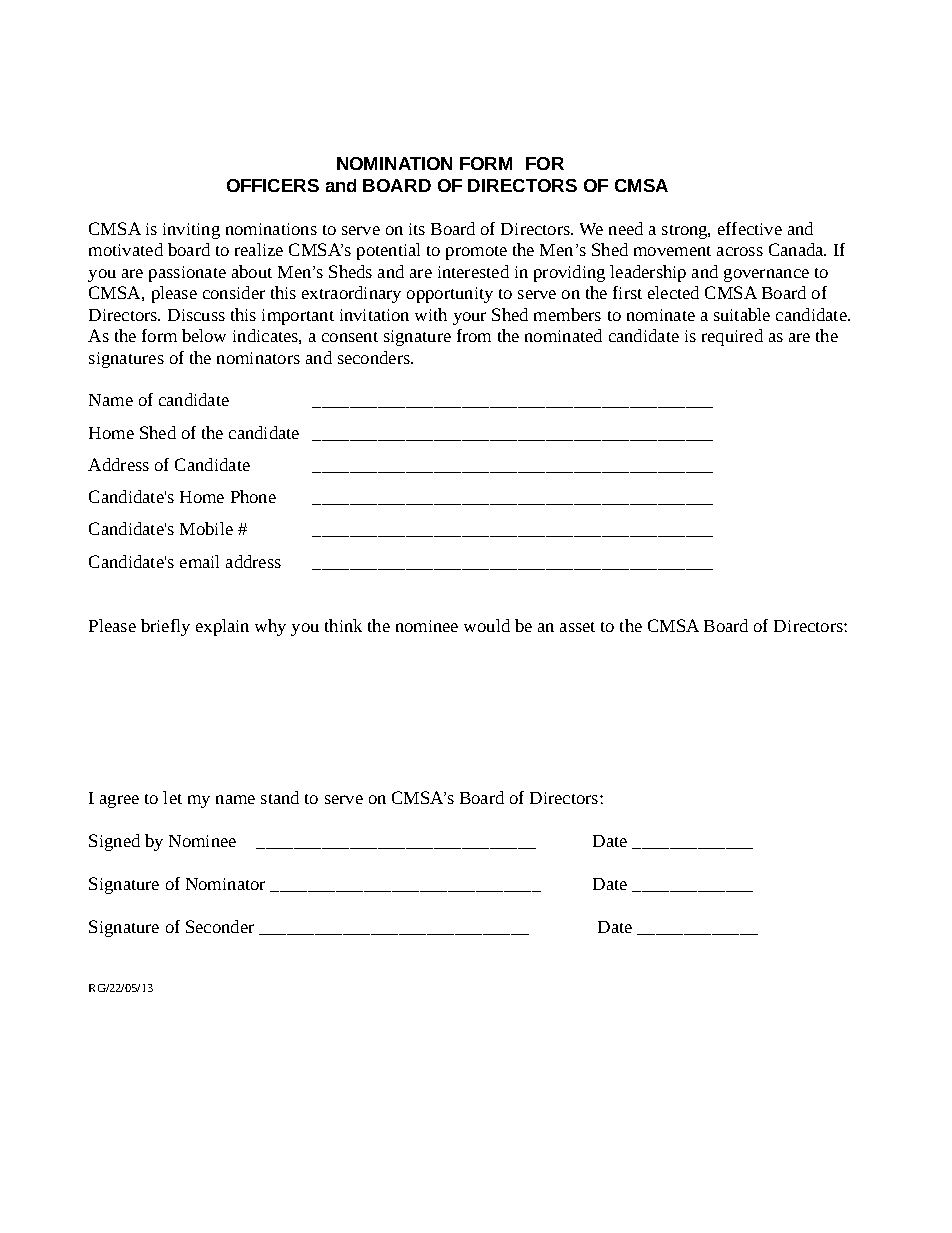 The height and width of the page is (1233, 952). What do you see at coordinates (280, 797) in the page?
I see `stand` at bounding box center [280, 797].
